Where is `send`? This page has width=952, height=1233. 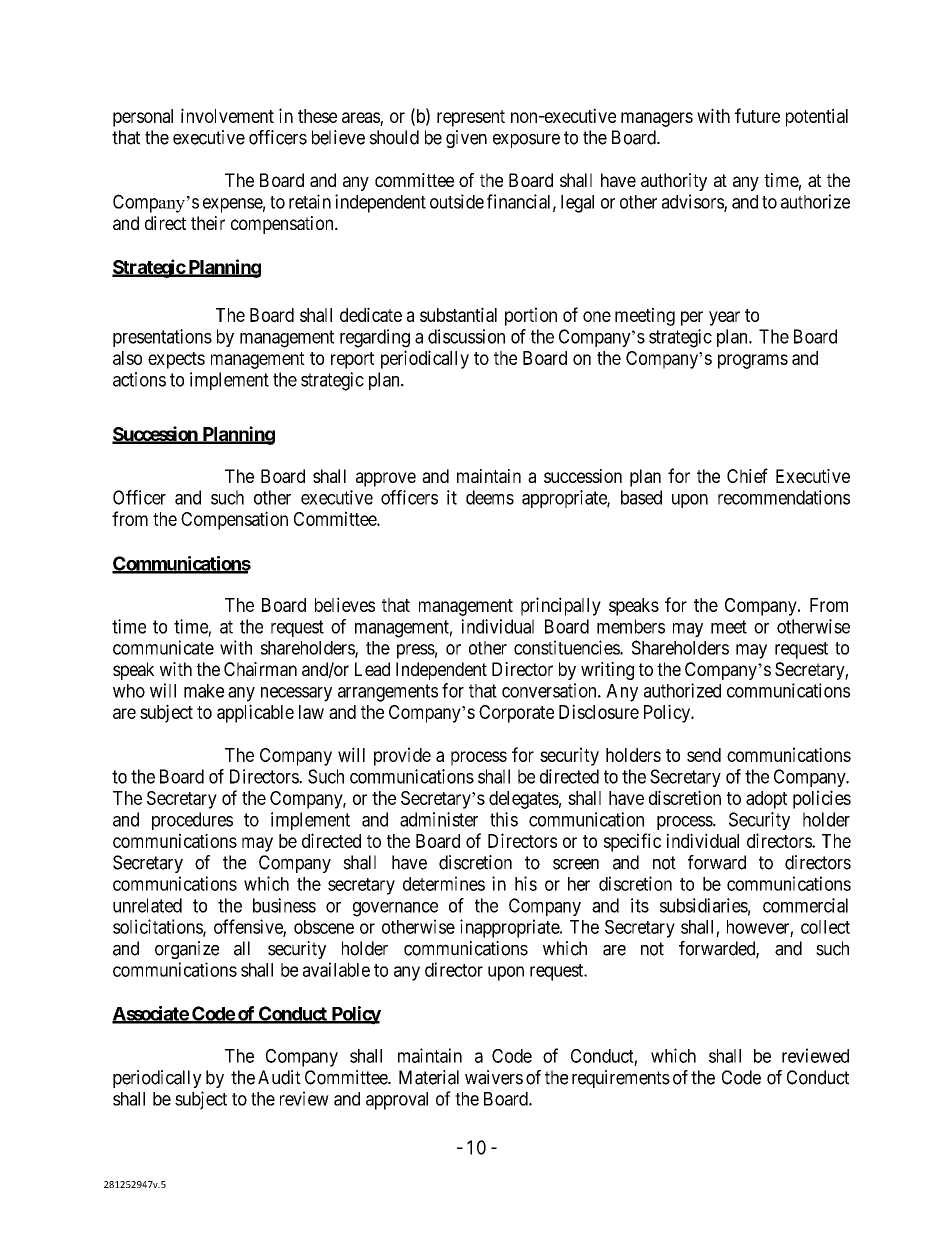
send is located at coordinates (704, 755).
